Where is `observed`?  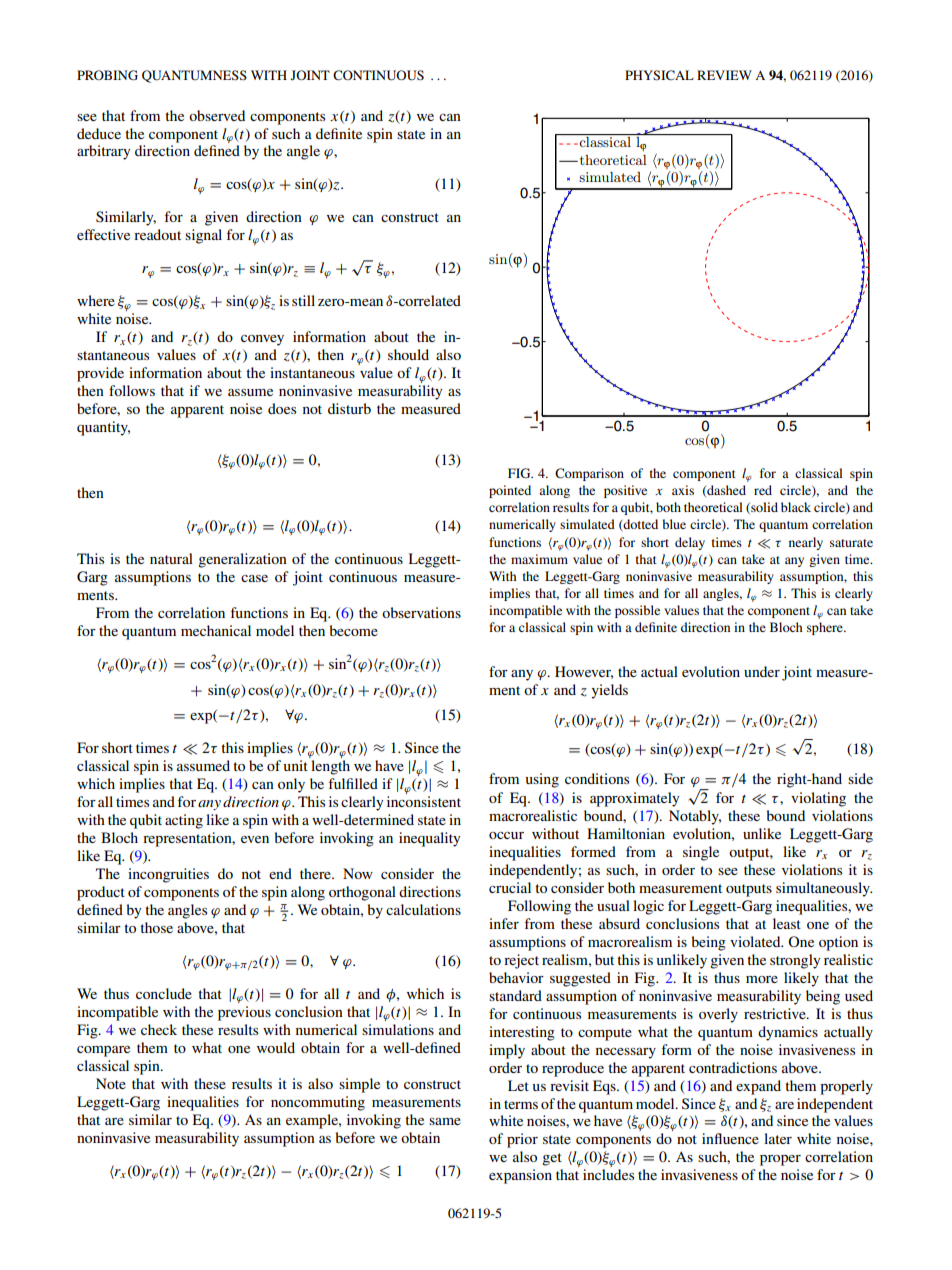 observed is located at coordinates (217, 115).
